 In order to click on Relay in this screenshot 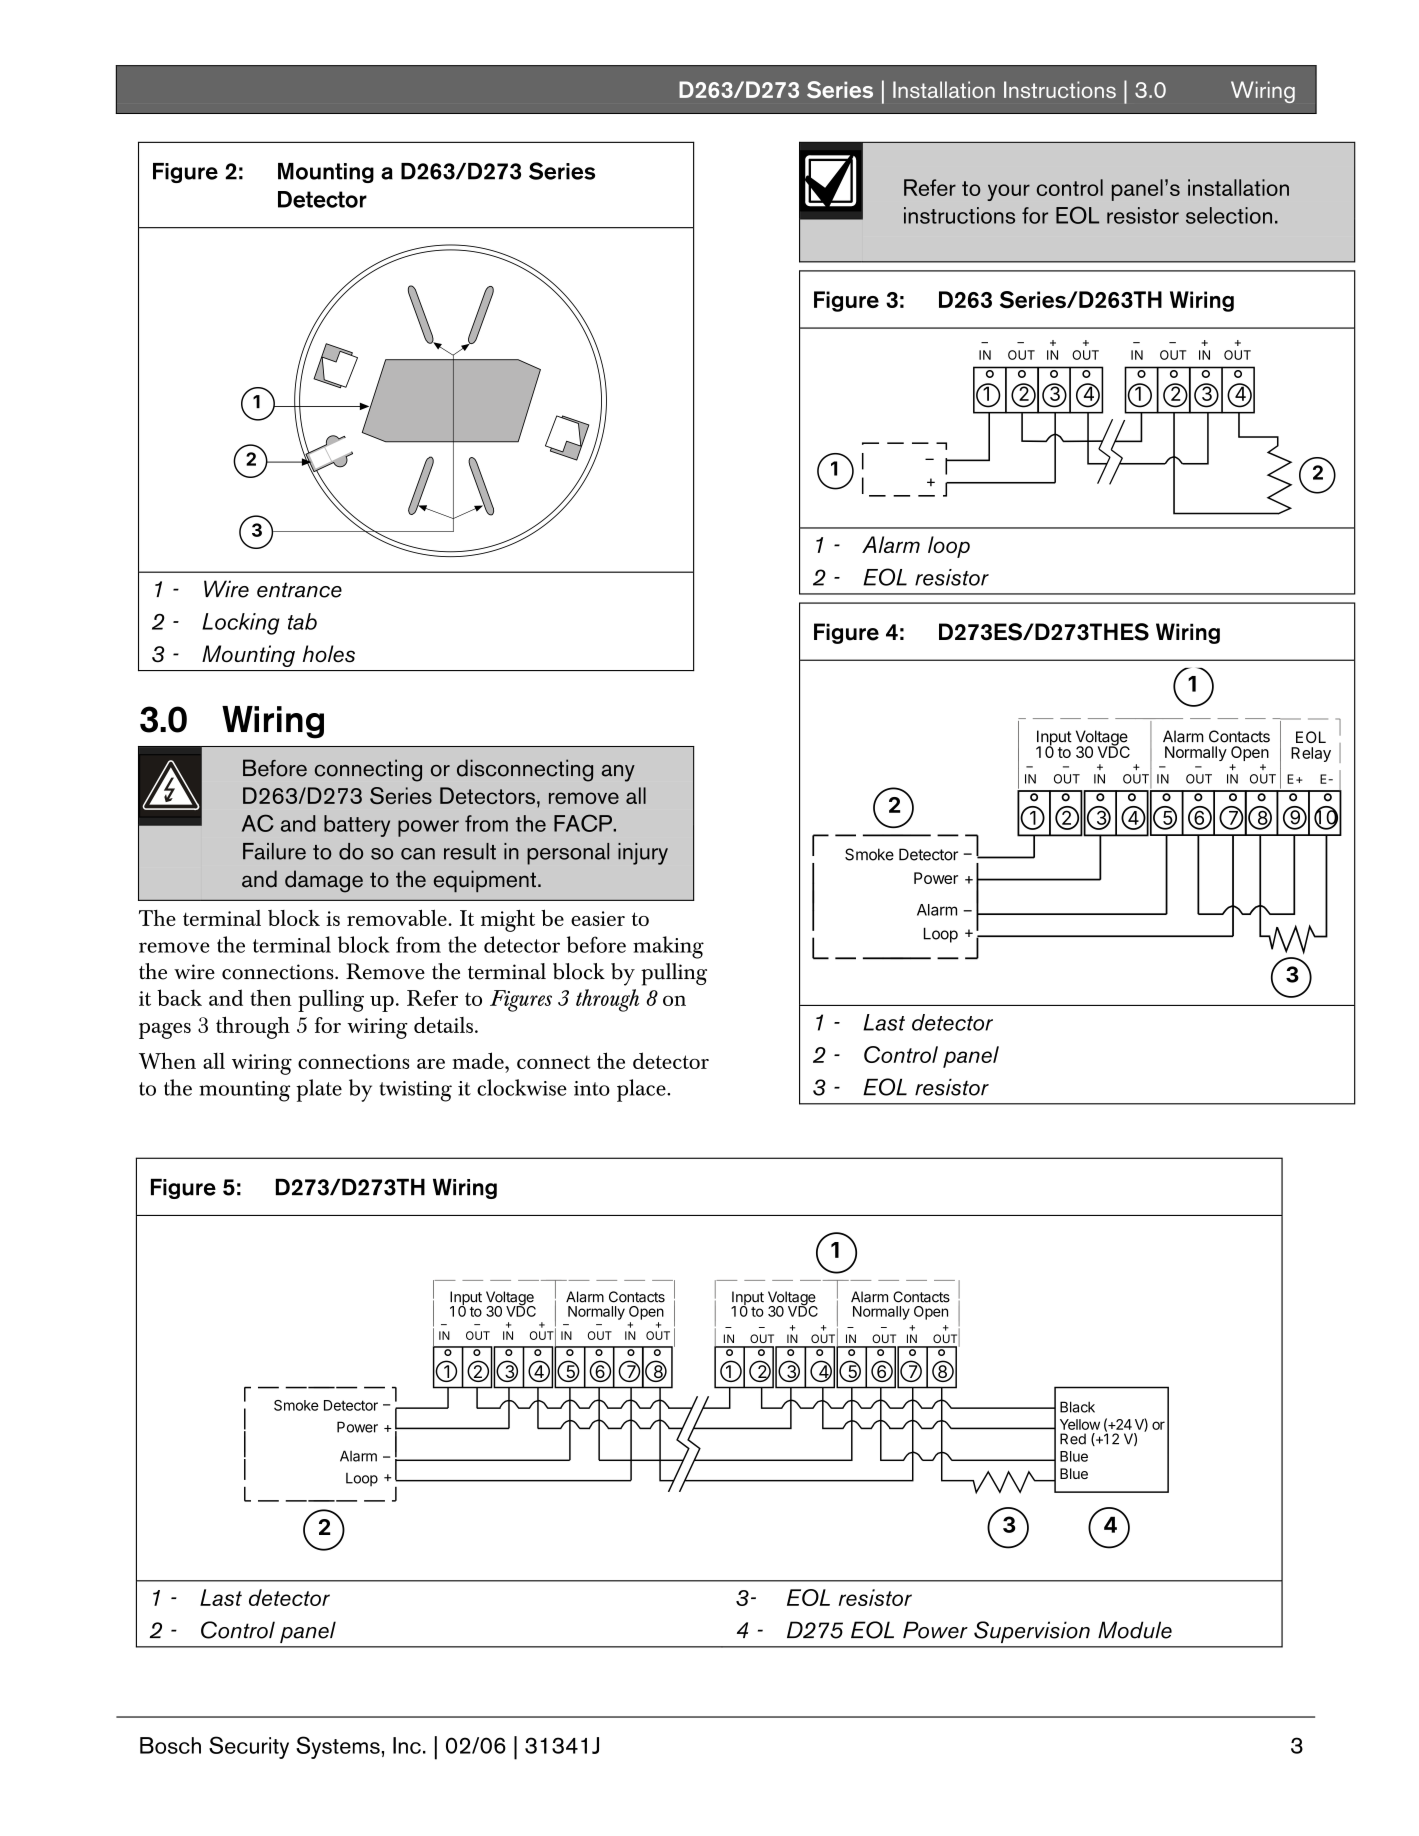, I will do `click(1311, 754)`.
